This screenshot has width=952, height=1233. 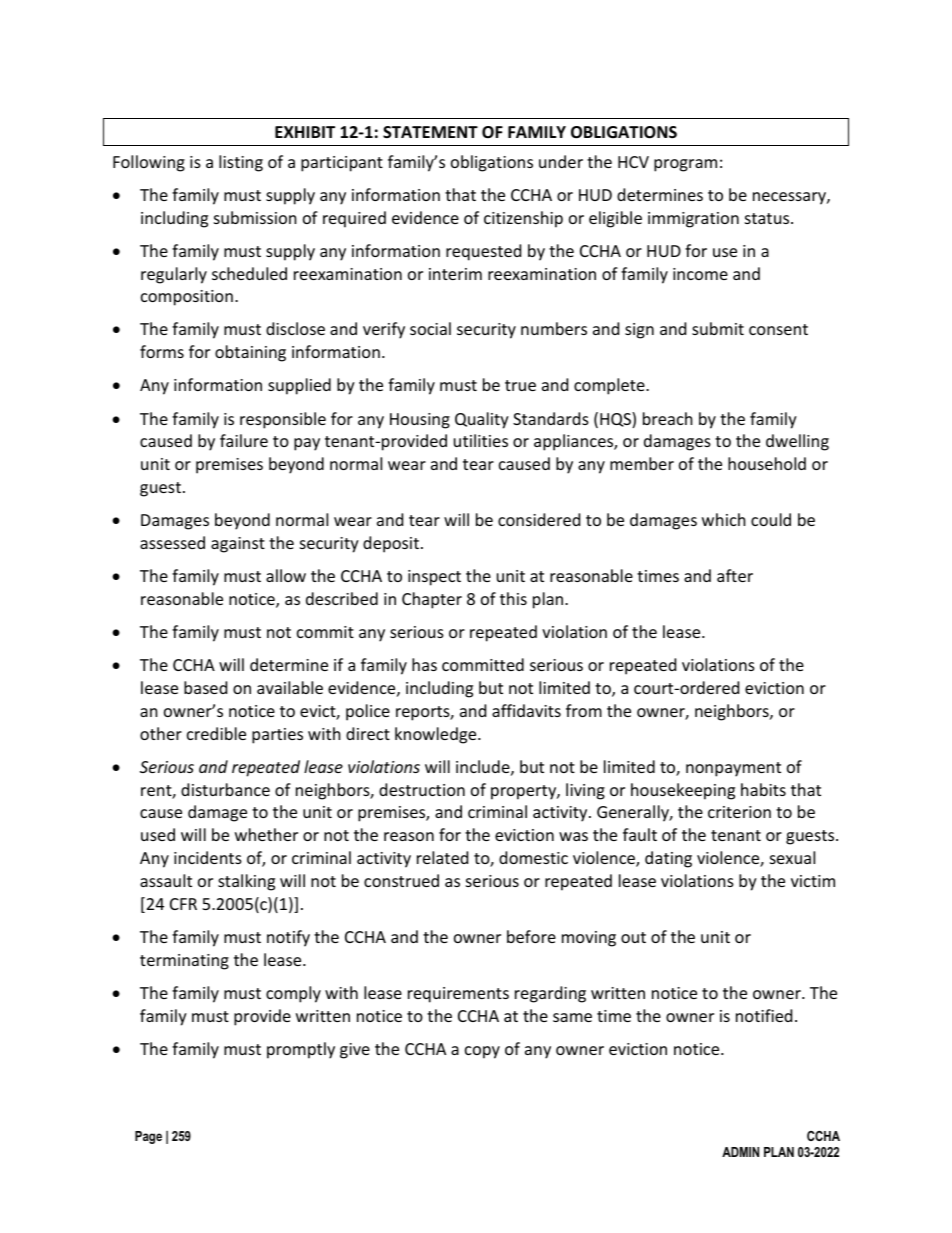 What do you see at coordinates (148, 1137) in the screenshot?
I see `Page` at bounding box center [148, 1137].
